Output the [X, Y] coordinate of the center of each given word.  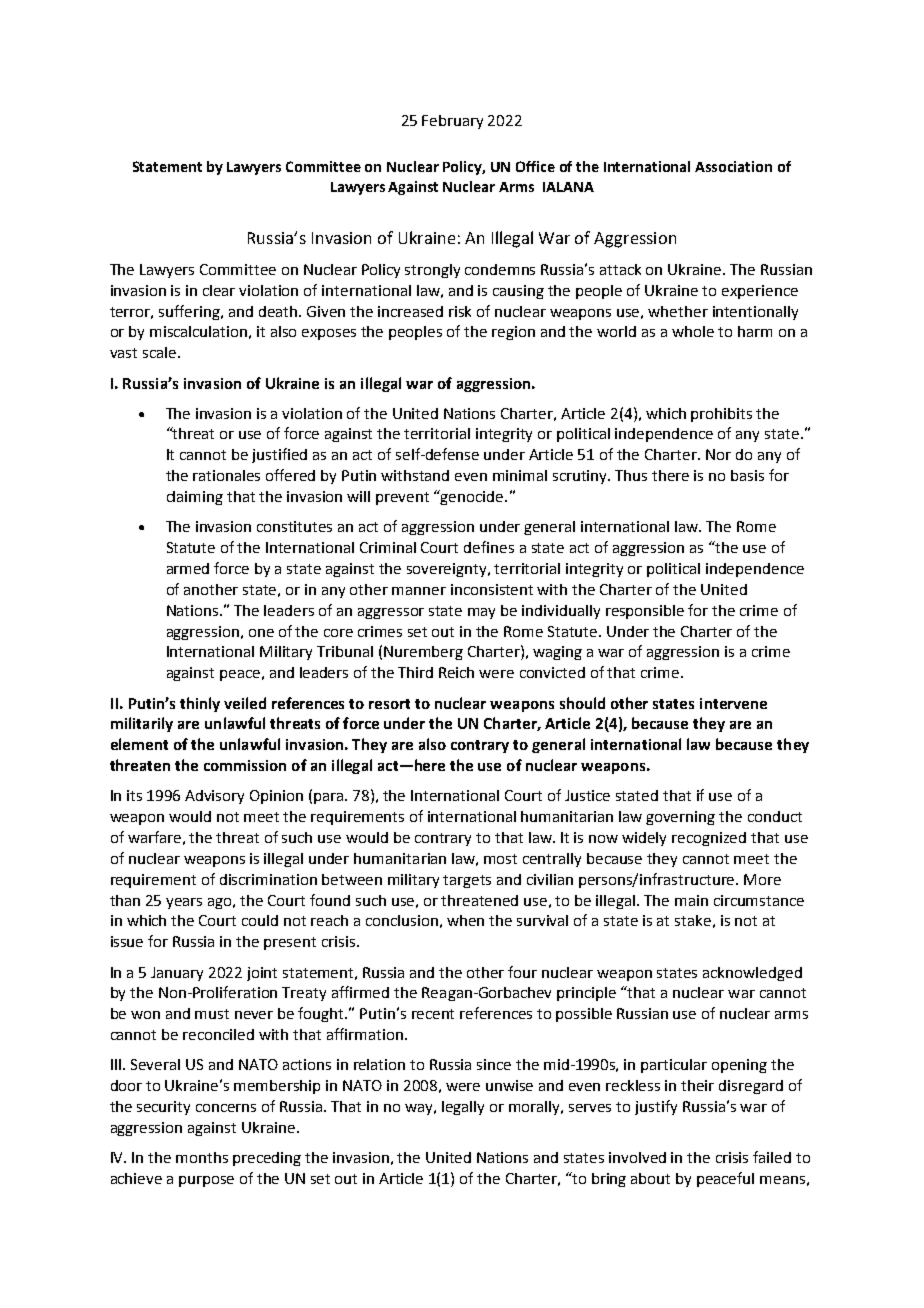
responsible [645, 612]
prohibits [721, 415]
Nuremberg [423, 653]
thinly [200, 704]
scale [159, 352]
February [452, 122]
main [691, 900]
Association [733, 166]
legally [463, 1108]
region [513, 333]
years [184, 903]
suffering [191, 312]
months [202, 1157]
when [465, 920]
